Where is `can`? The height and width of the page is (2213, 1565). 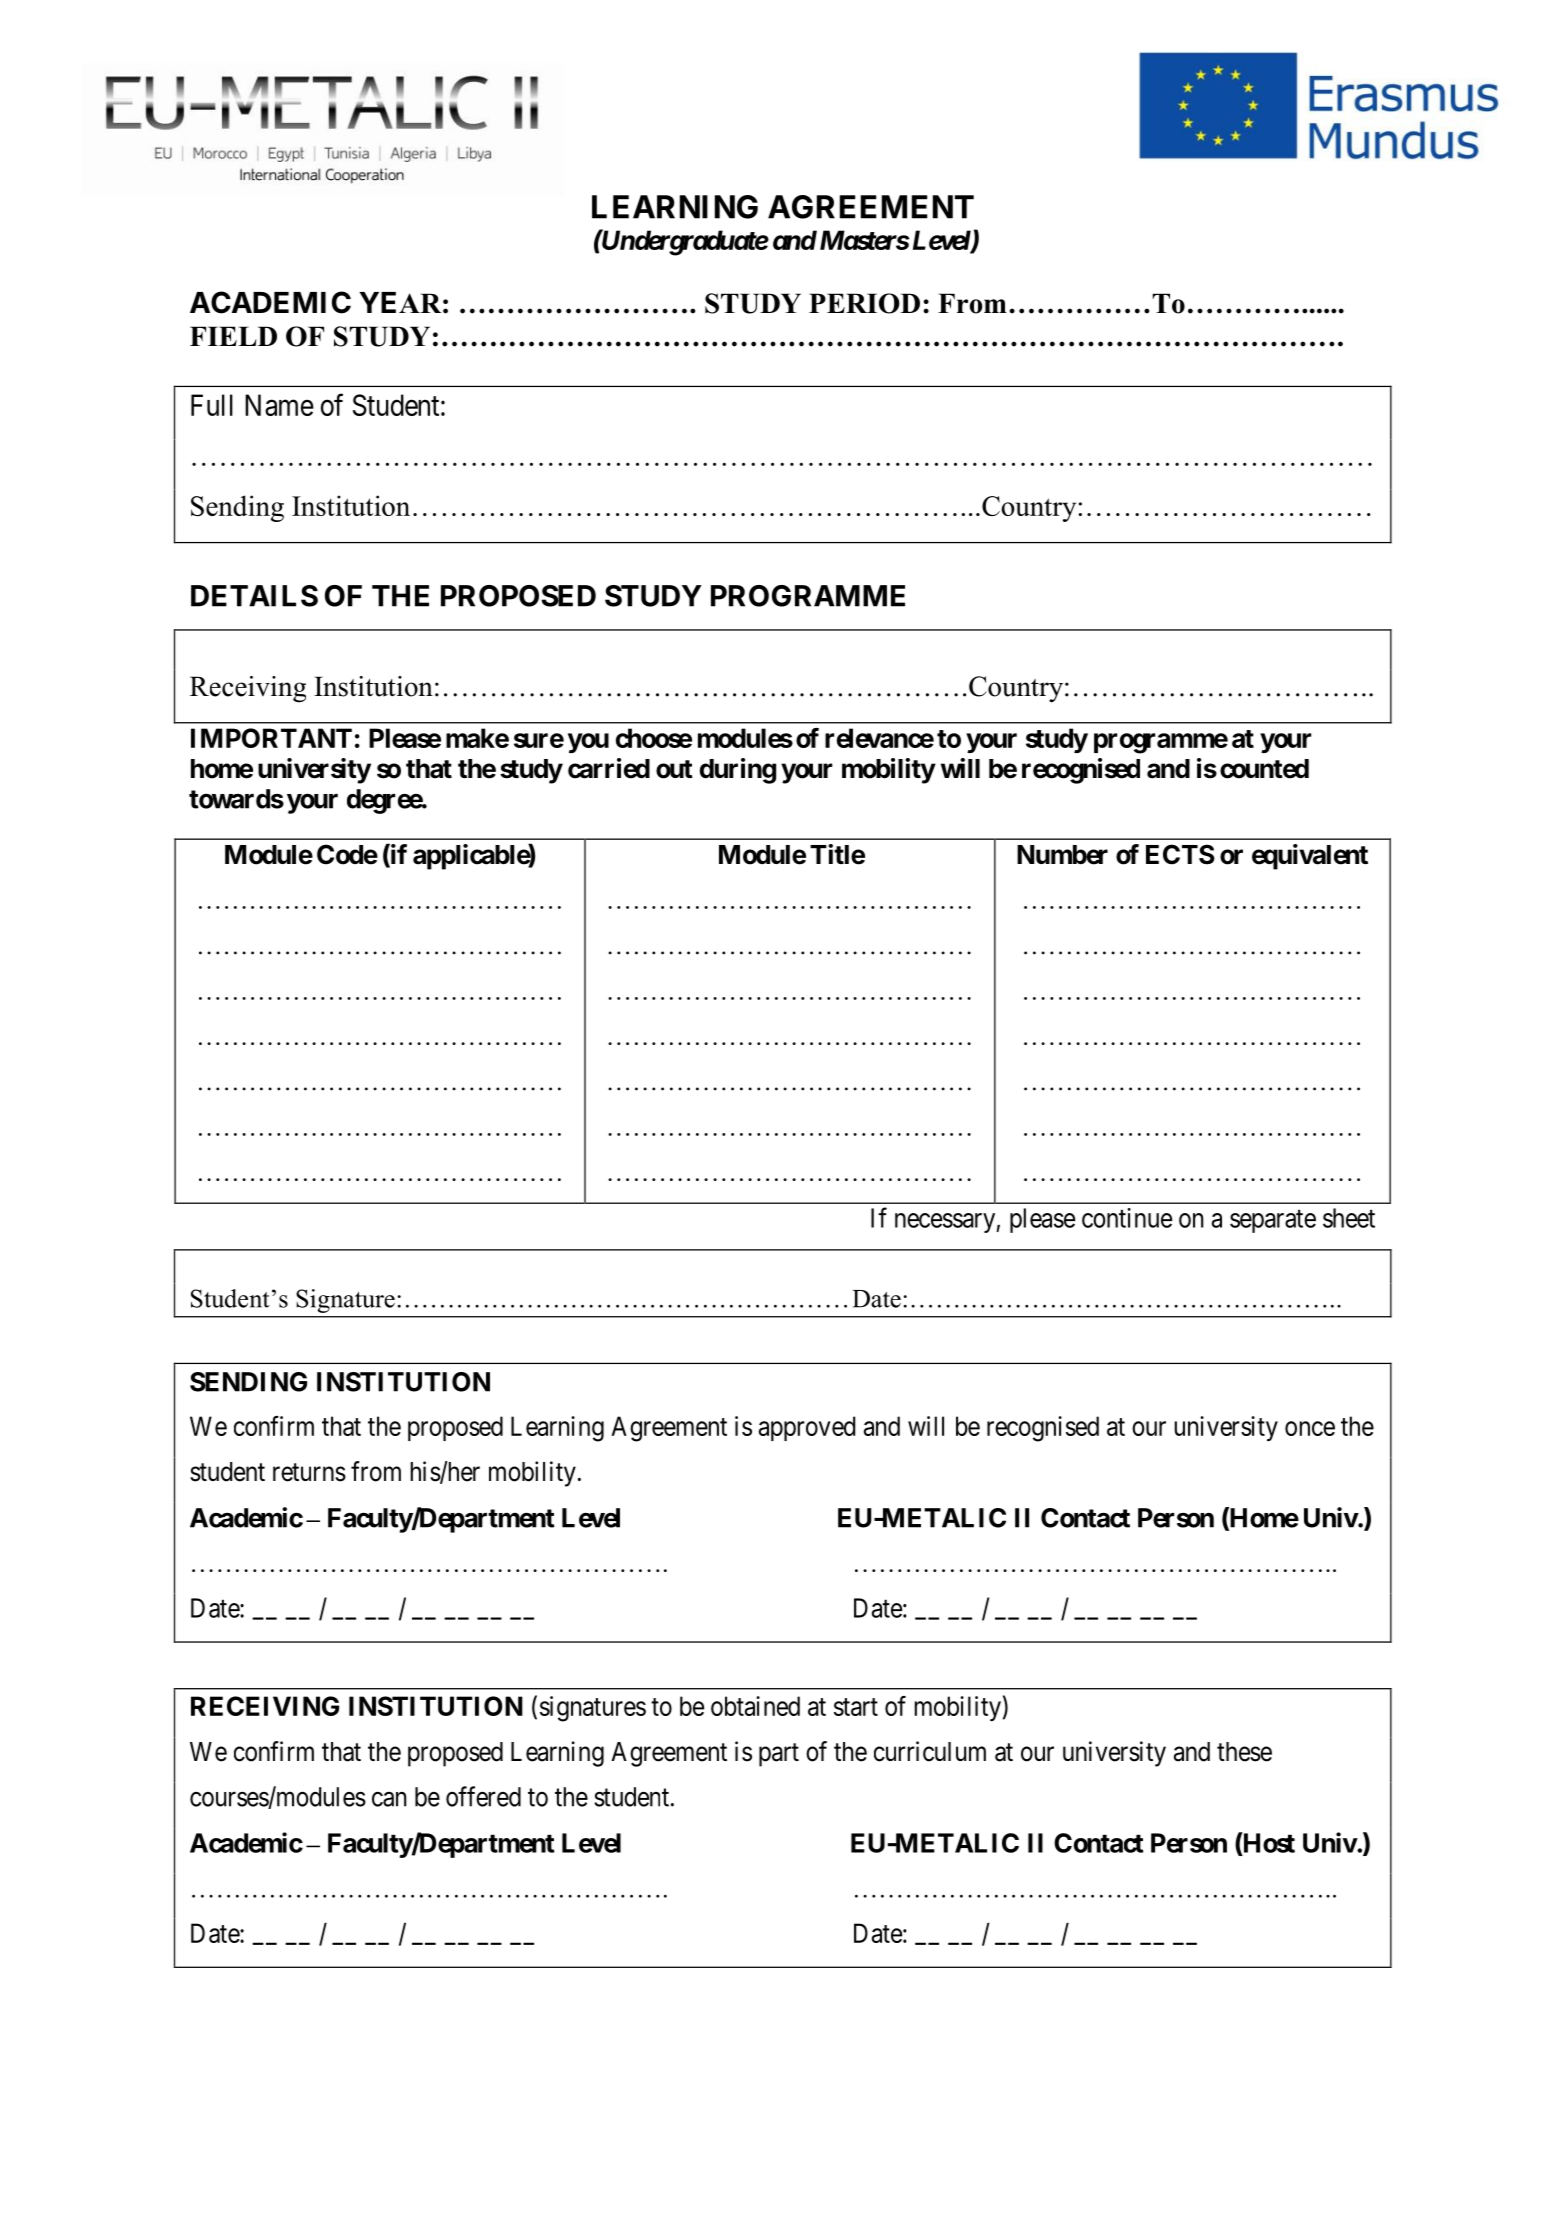 can is located at coordinates (389, 1799).
